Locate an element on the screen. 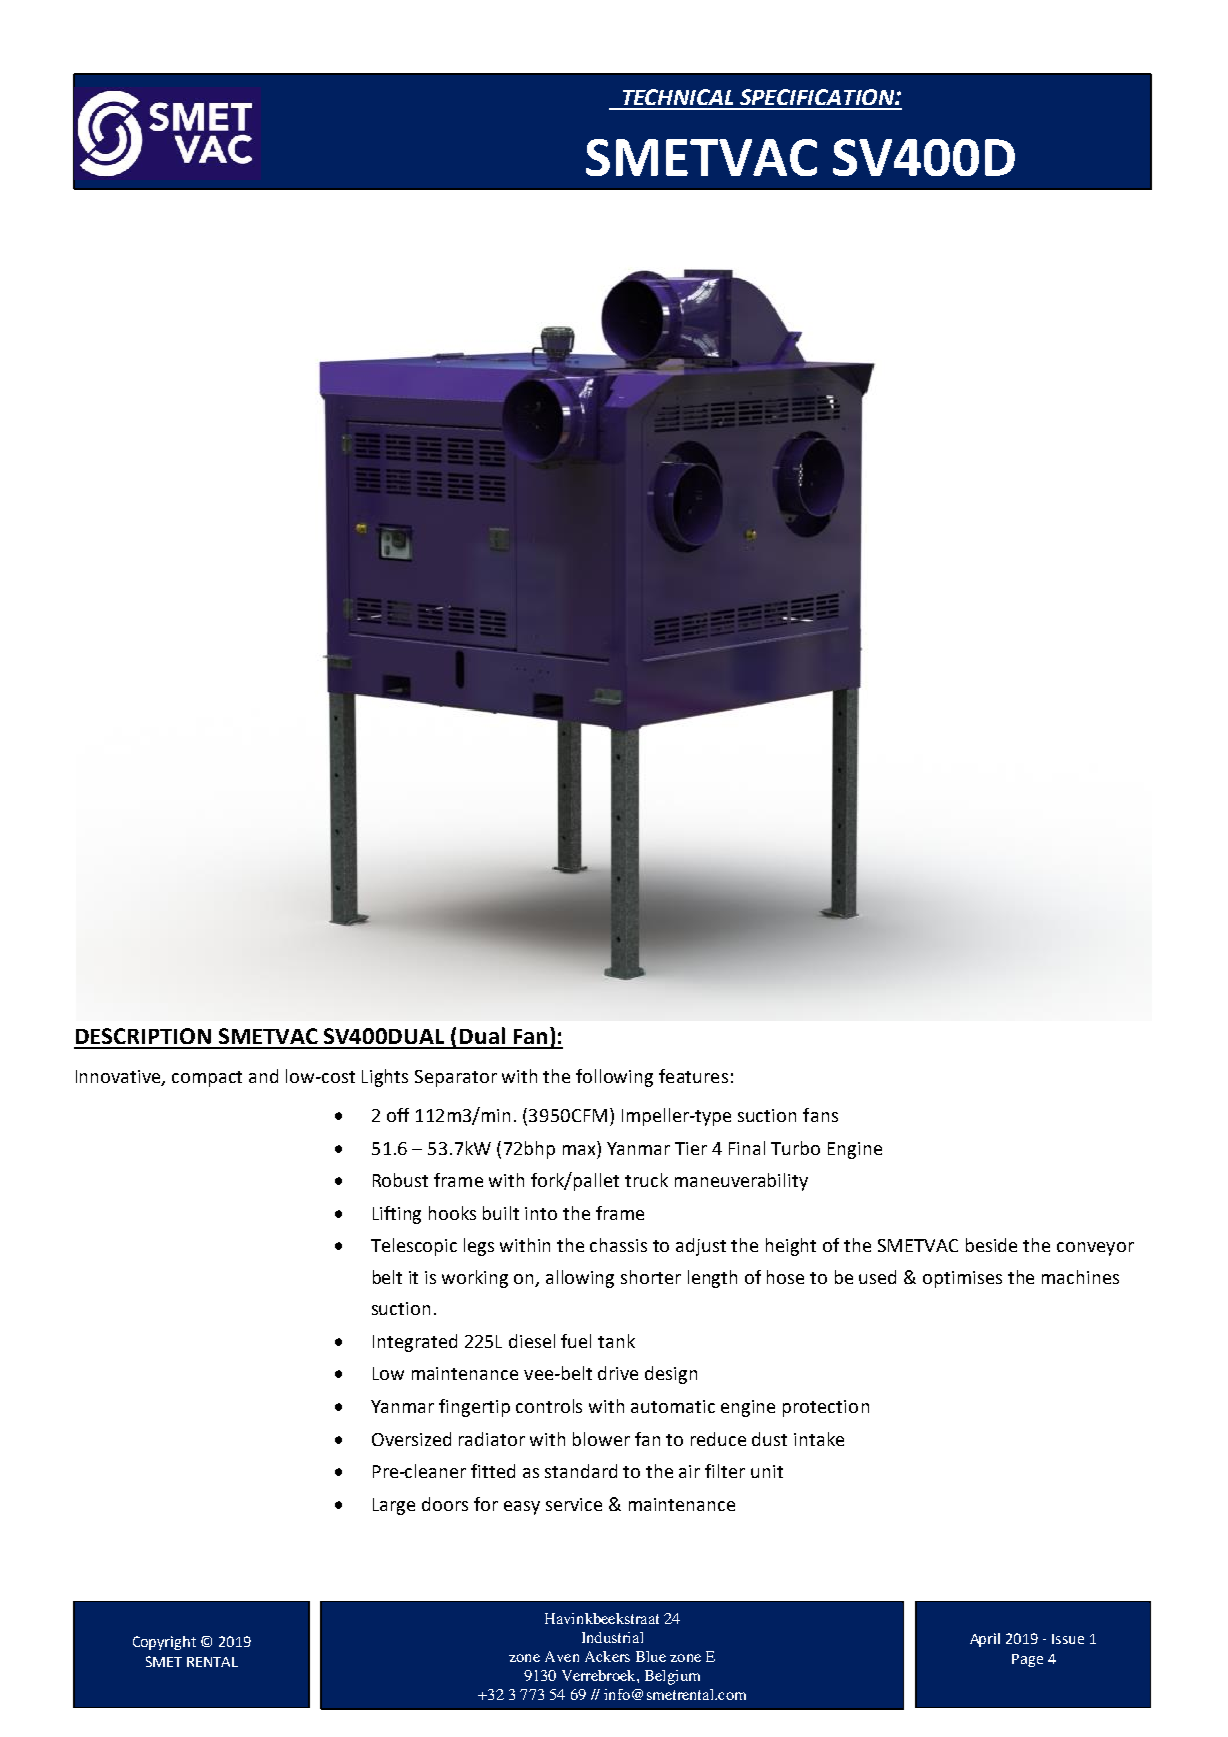 The width and height of the screenshot is (1228, 1737). shorter is located at coordinates (651, 1277).
